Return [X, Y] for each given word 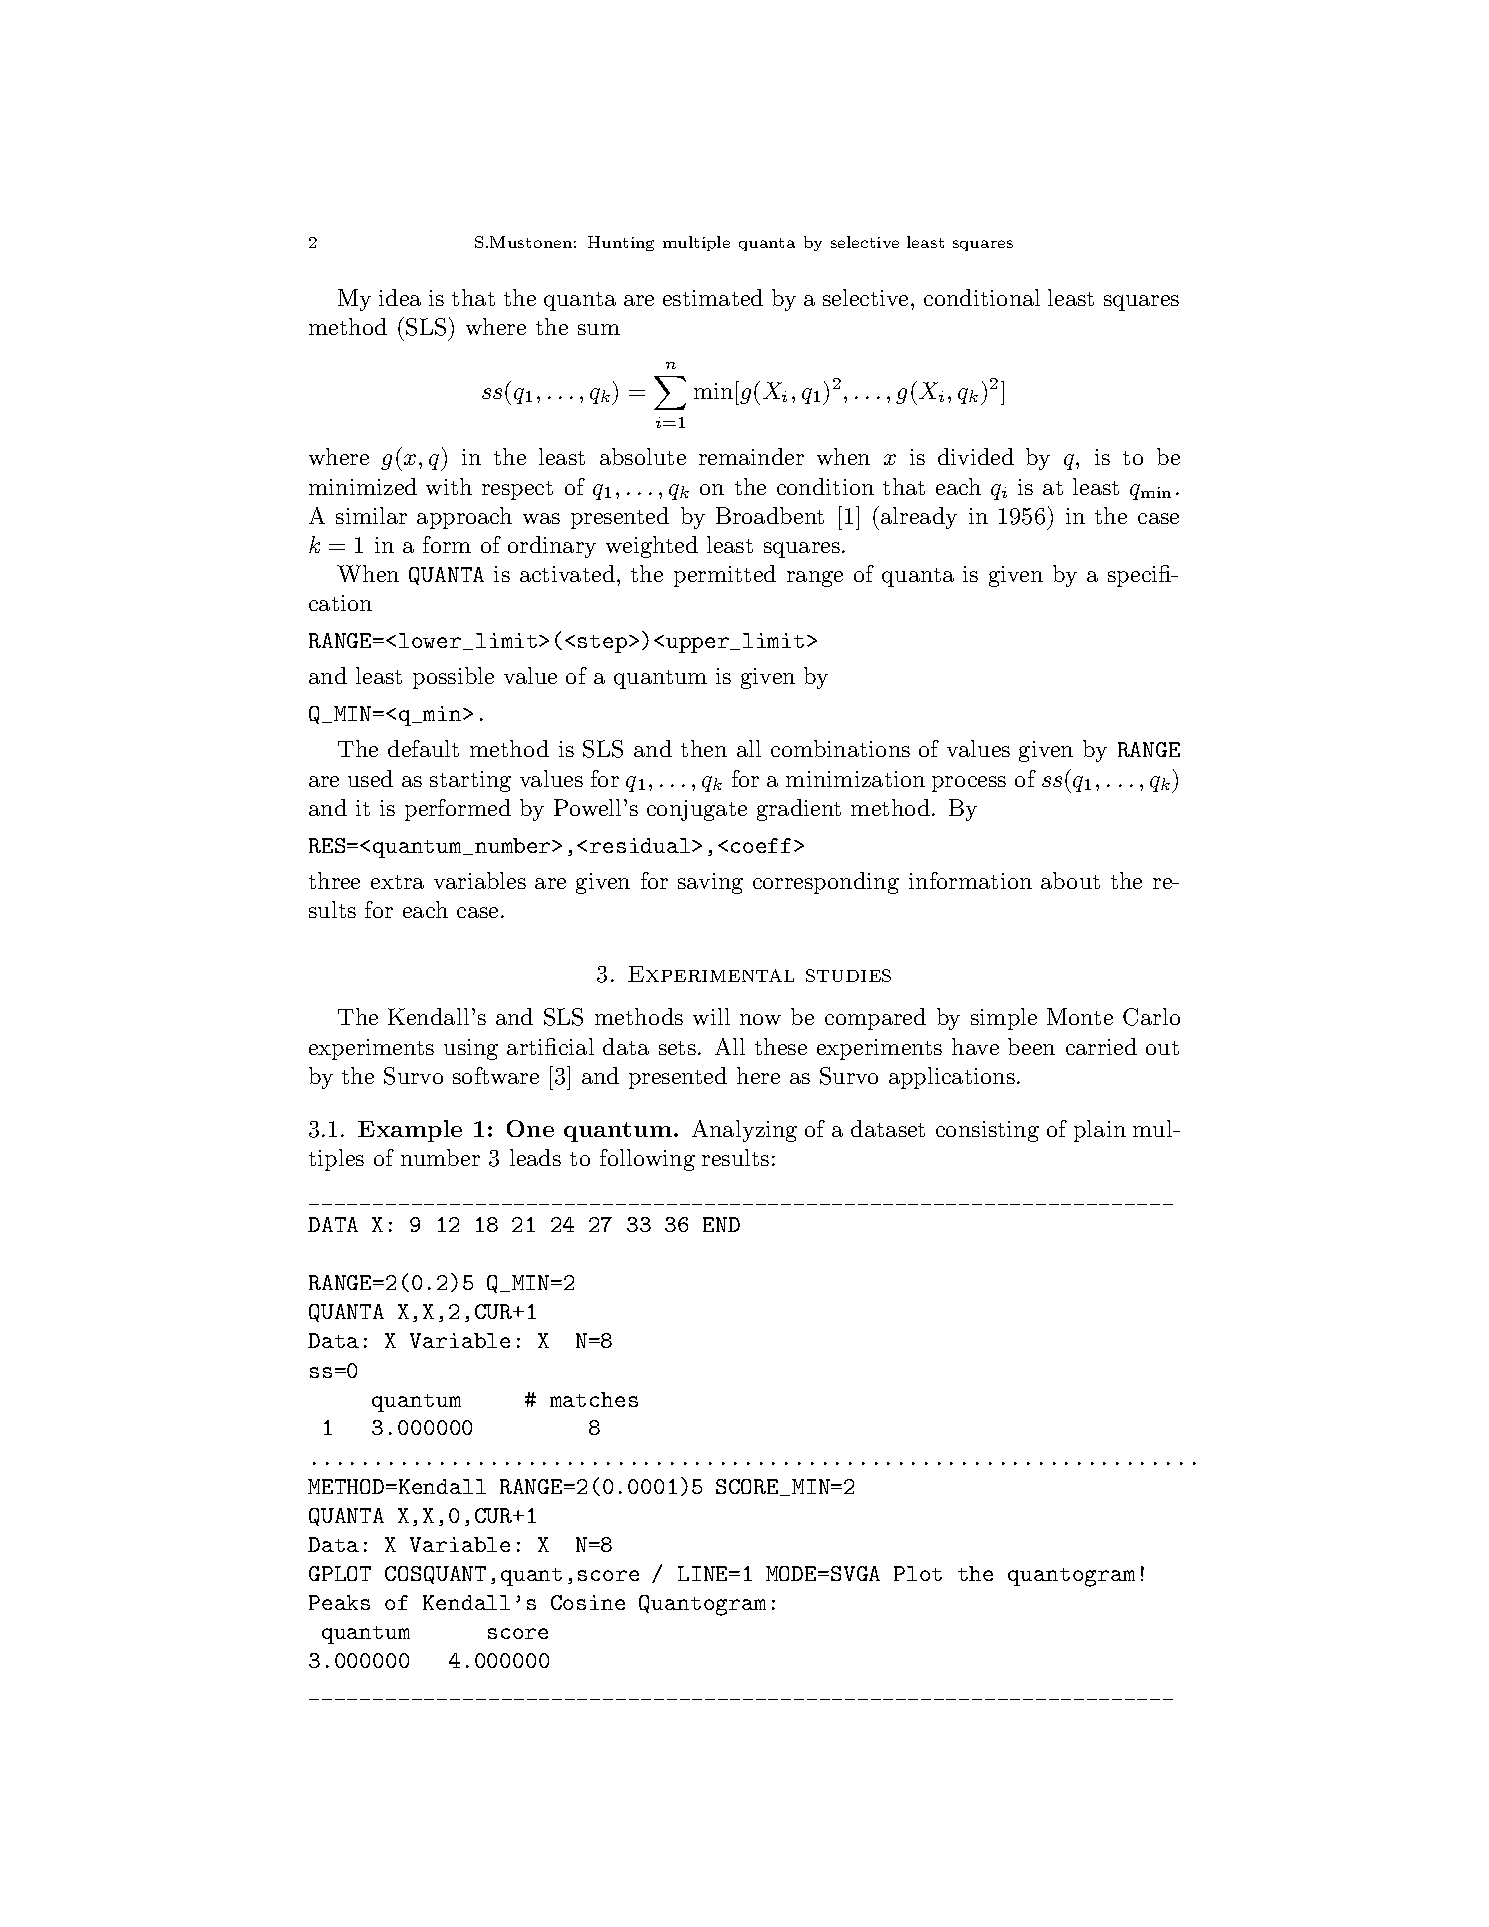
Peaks [339, 1602]
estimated [713, 297]
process [969, 784]
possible [453, 678]
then [704, 748]
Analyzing [744, 1131]
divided [976, 456]
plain [1100, 1131]
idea [400, 297]
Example [410, 1131]
